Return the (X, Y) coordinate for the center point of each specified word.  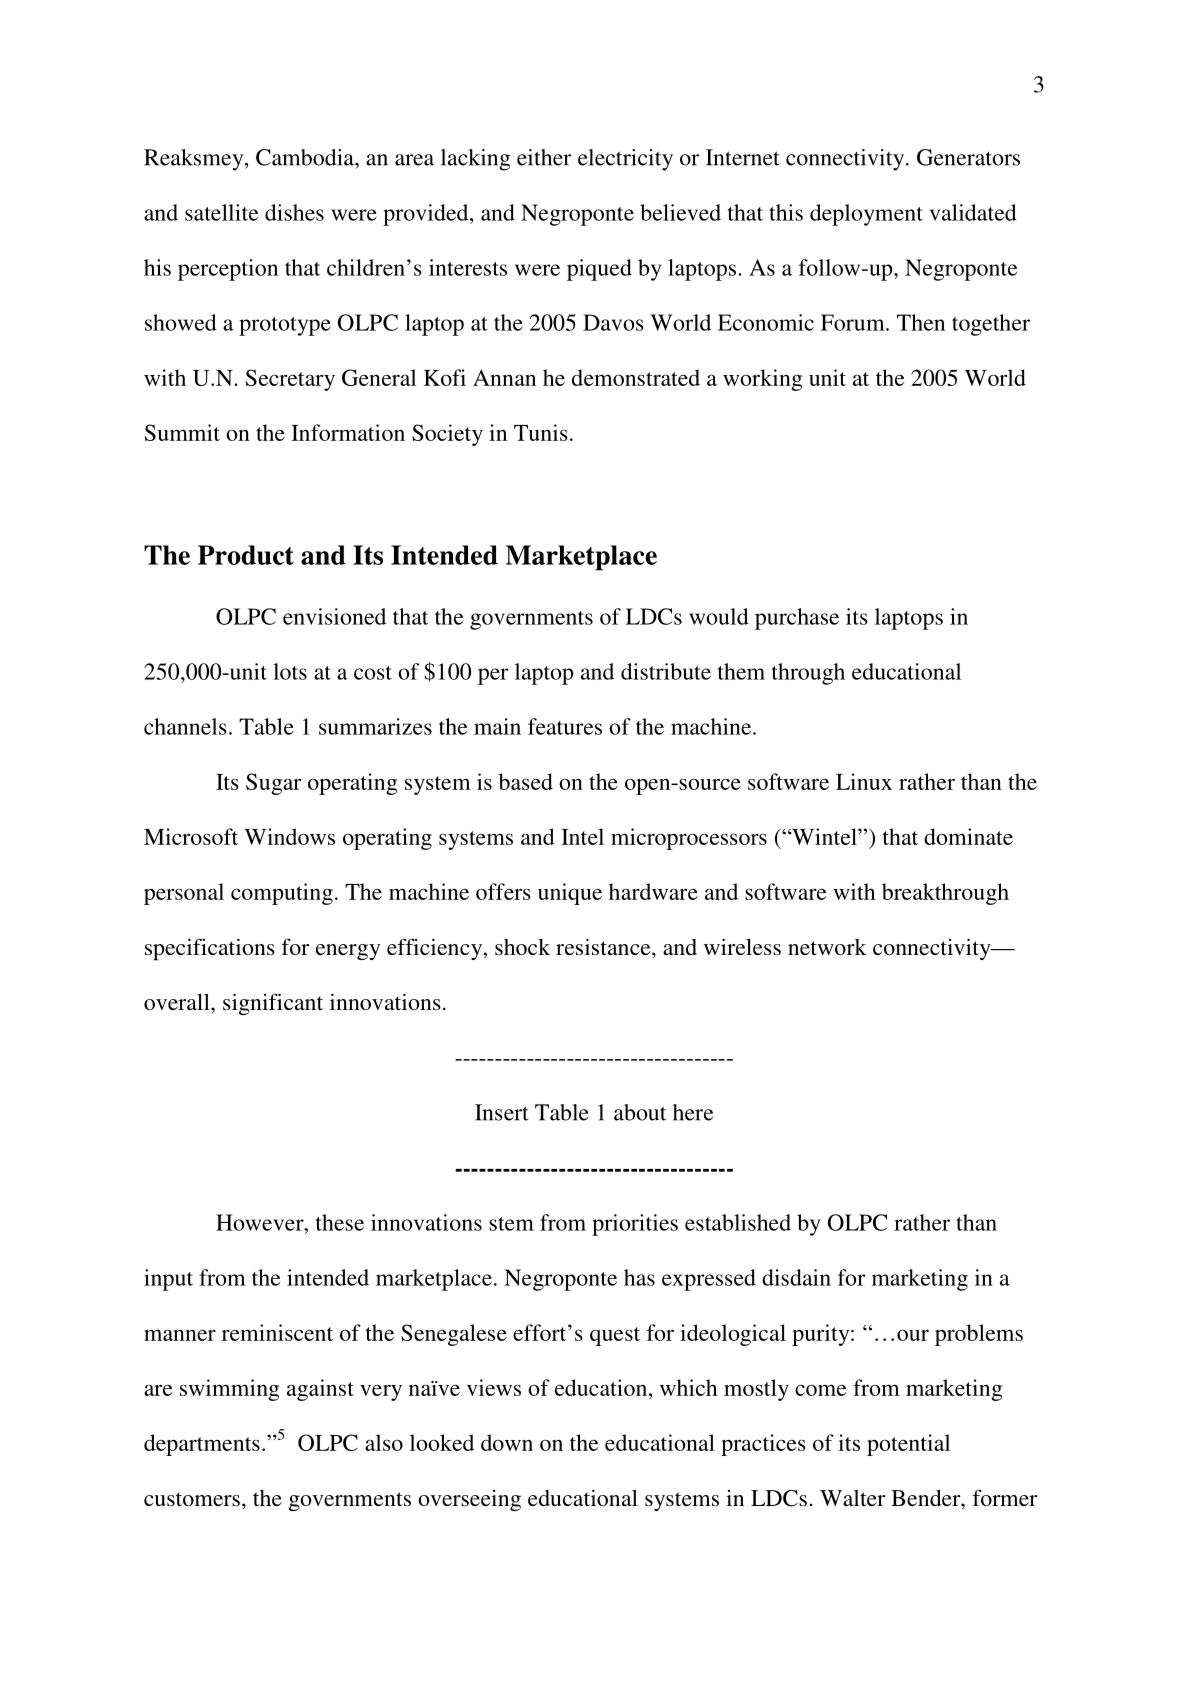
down (507, 1442)
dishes (294, 212)
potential (908, 1445)
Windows (289, 836)
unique (570, 894)
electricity (625, 160)
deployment (866, 215)
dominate (968, 836)
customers (192, 1499)
